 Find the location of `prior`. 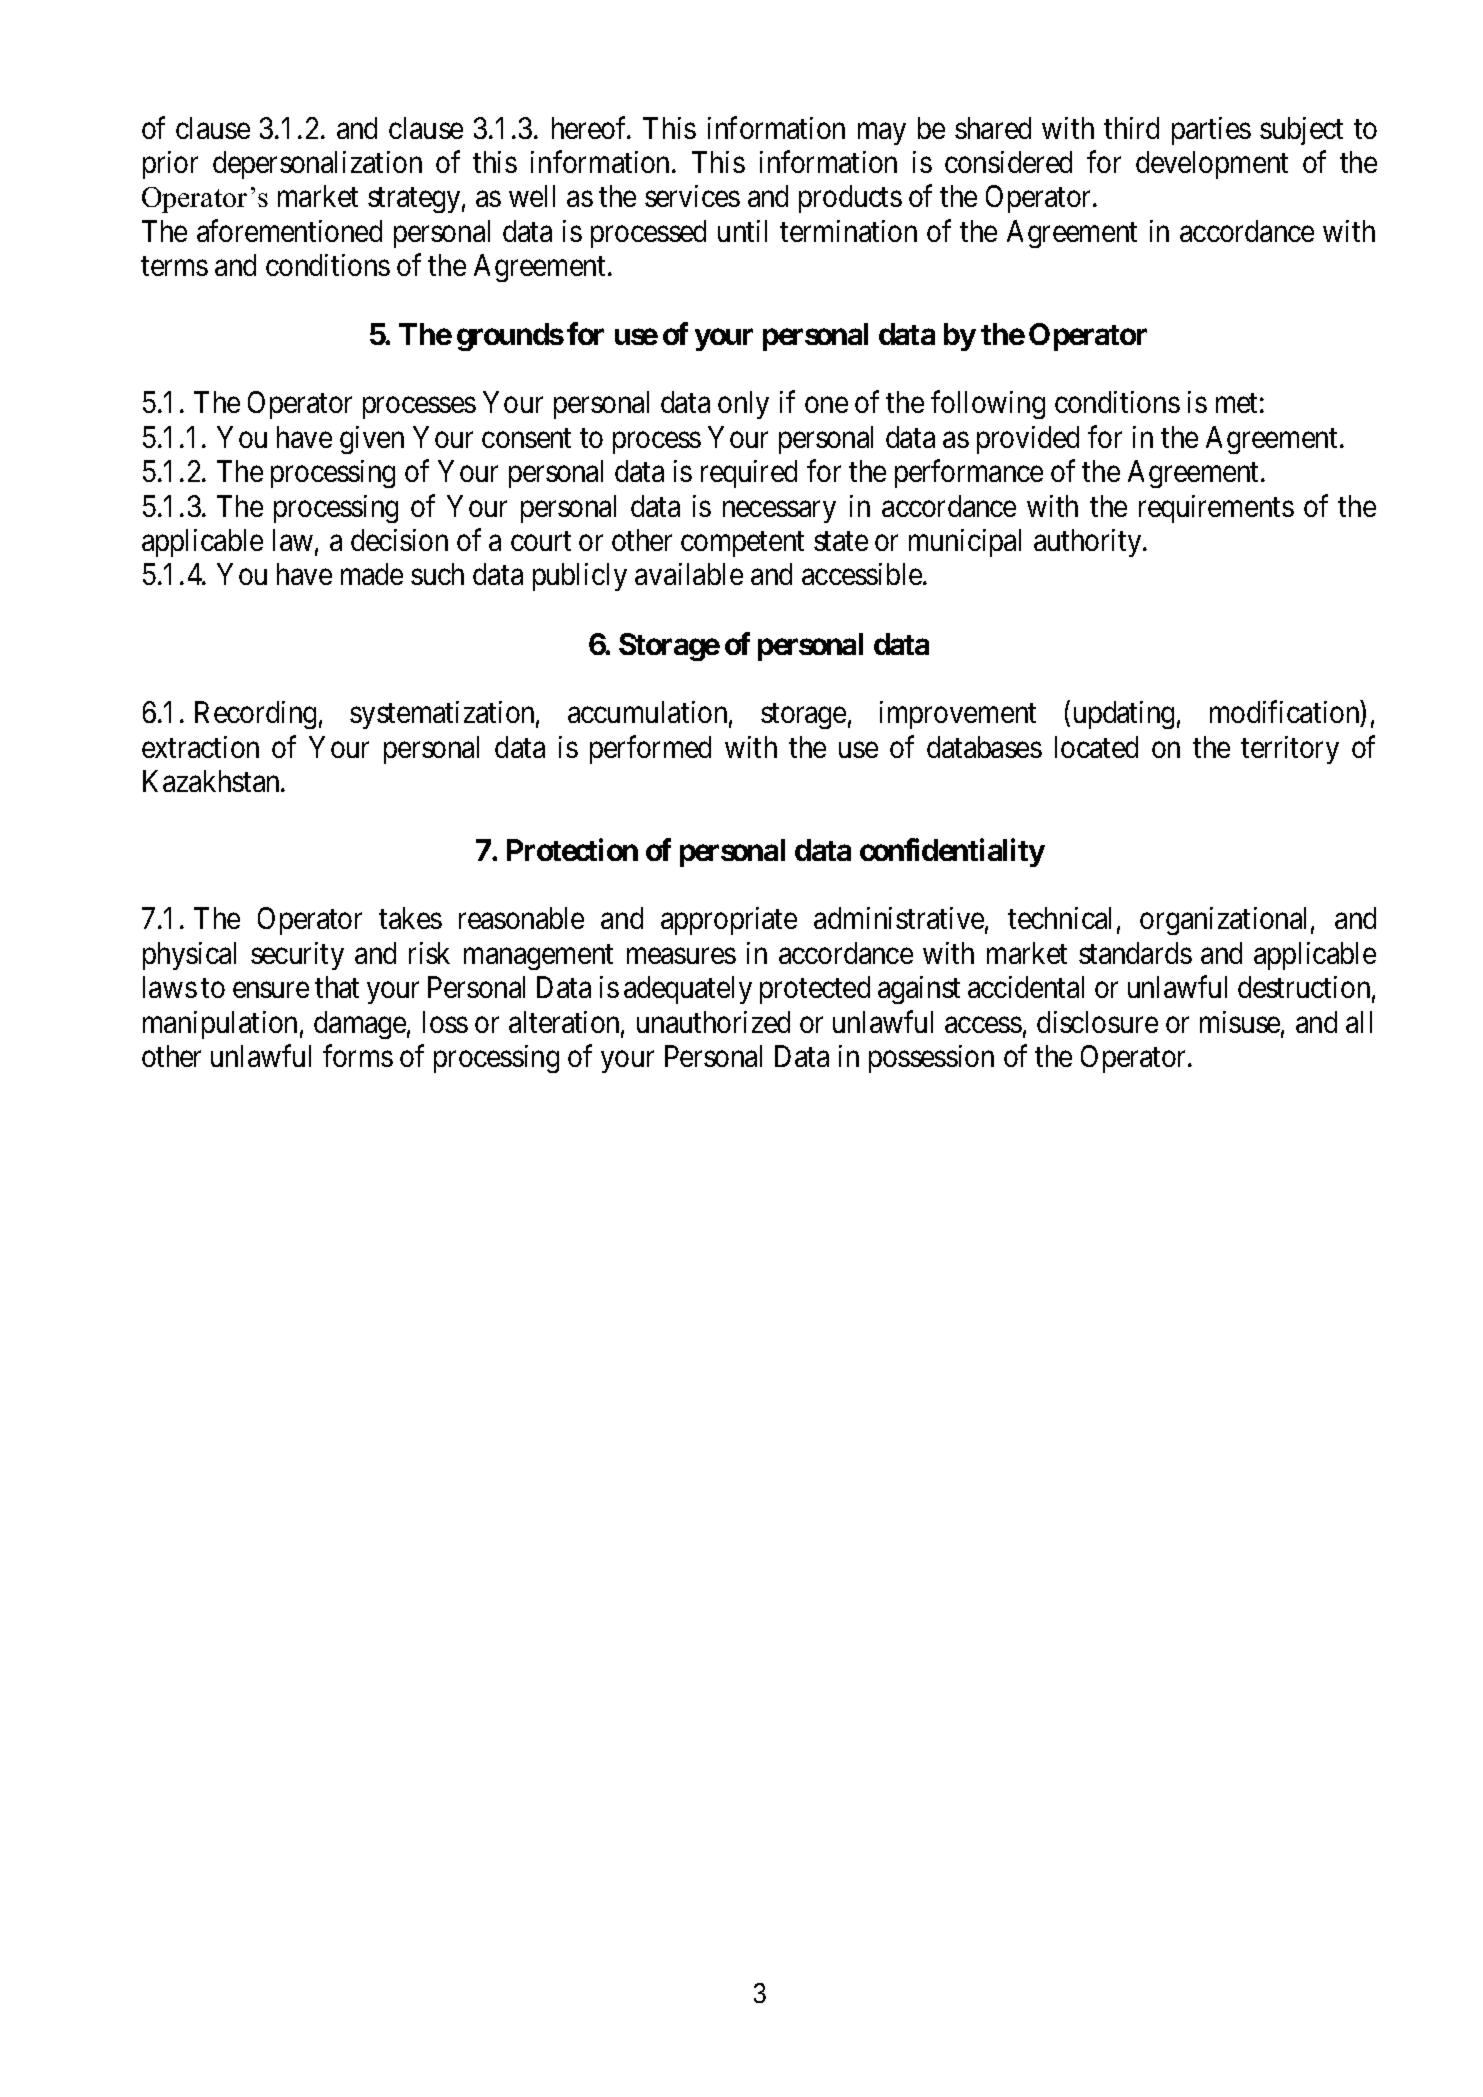

prior is located at coordinates (170, 165).
